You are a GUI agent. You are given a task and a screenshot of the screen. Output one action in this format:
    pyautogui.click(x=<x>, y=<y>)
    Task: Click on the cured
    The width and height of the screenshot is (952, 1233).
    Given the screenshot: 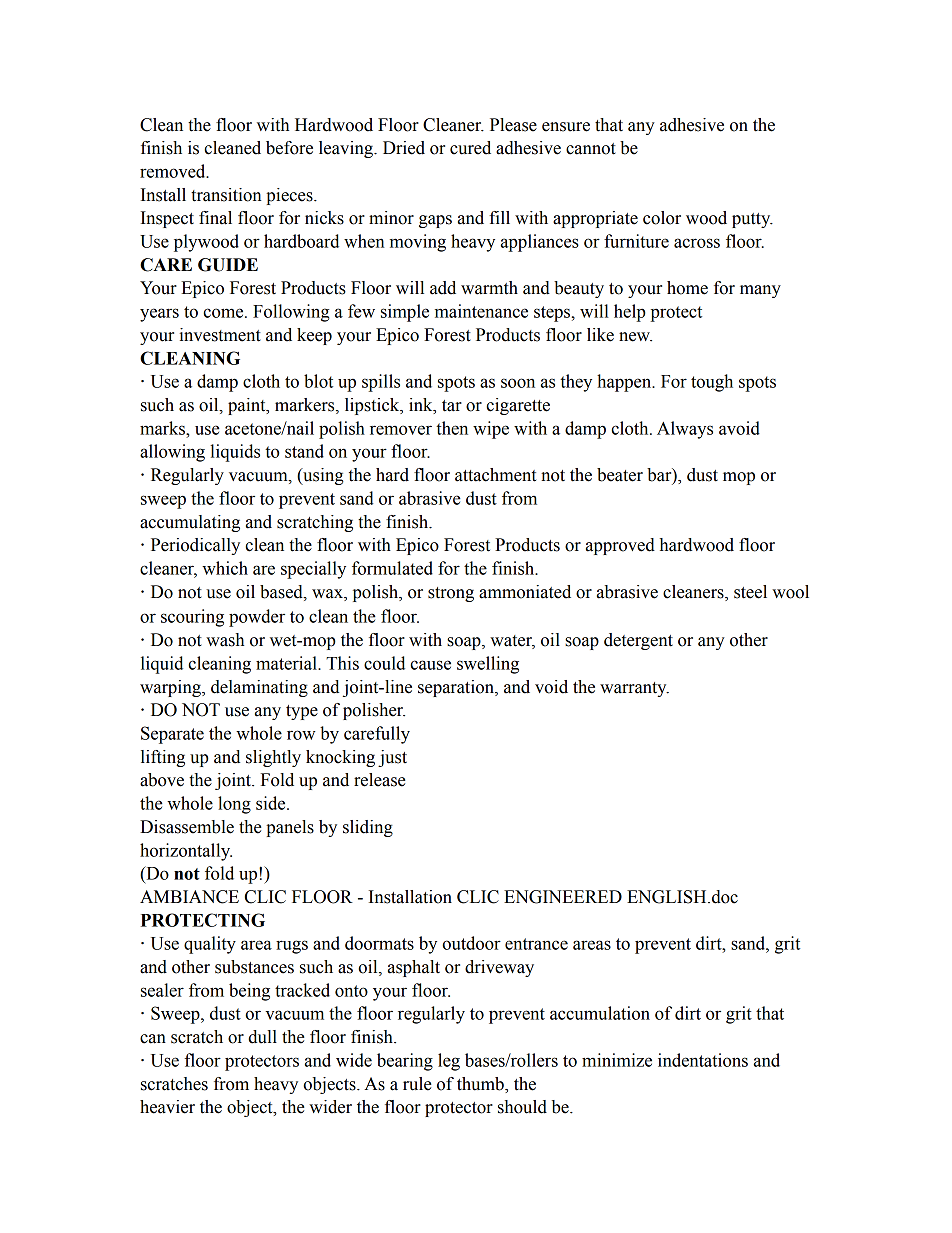 What is the action you would take?
    pyautogui.click(x=470, y=148)
